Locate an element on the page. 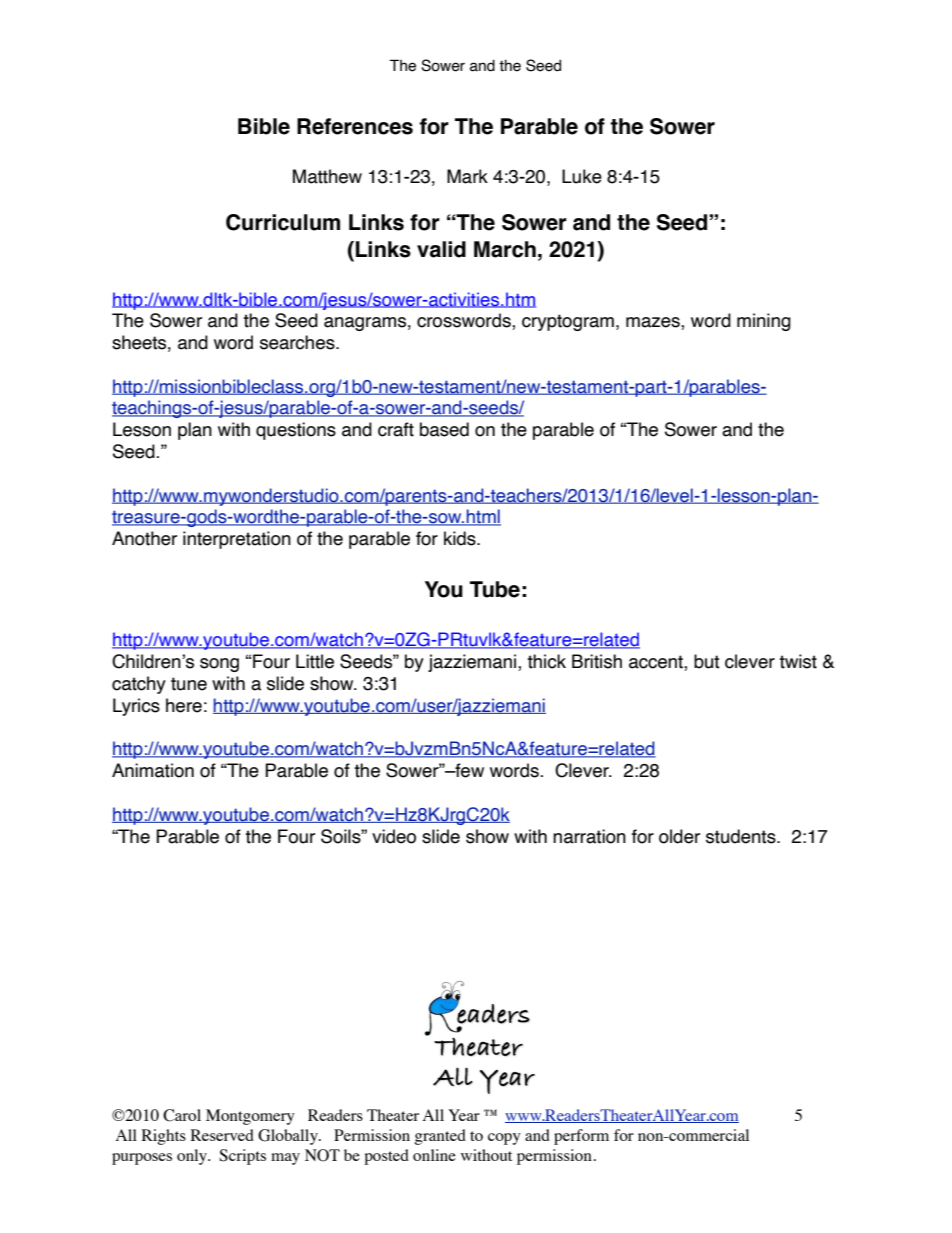 The height and width of the image is (1233, 952). Mark is located at coordinates (467, 176).
